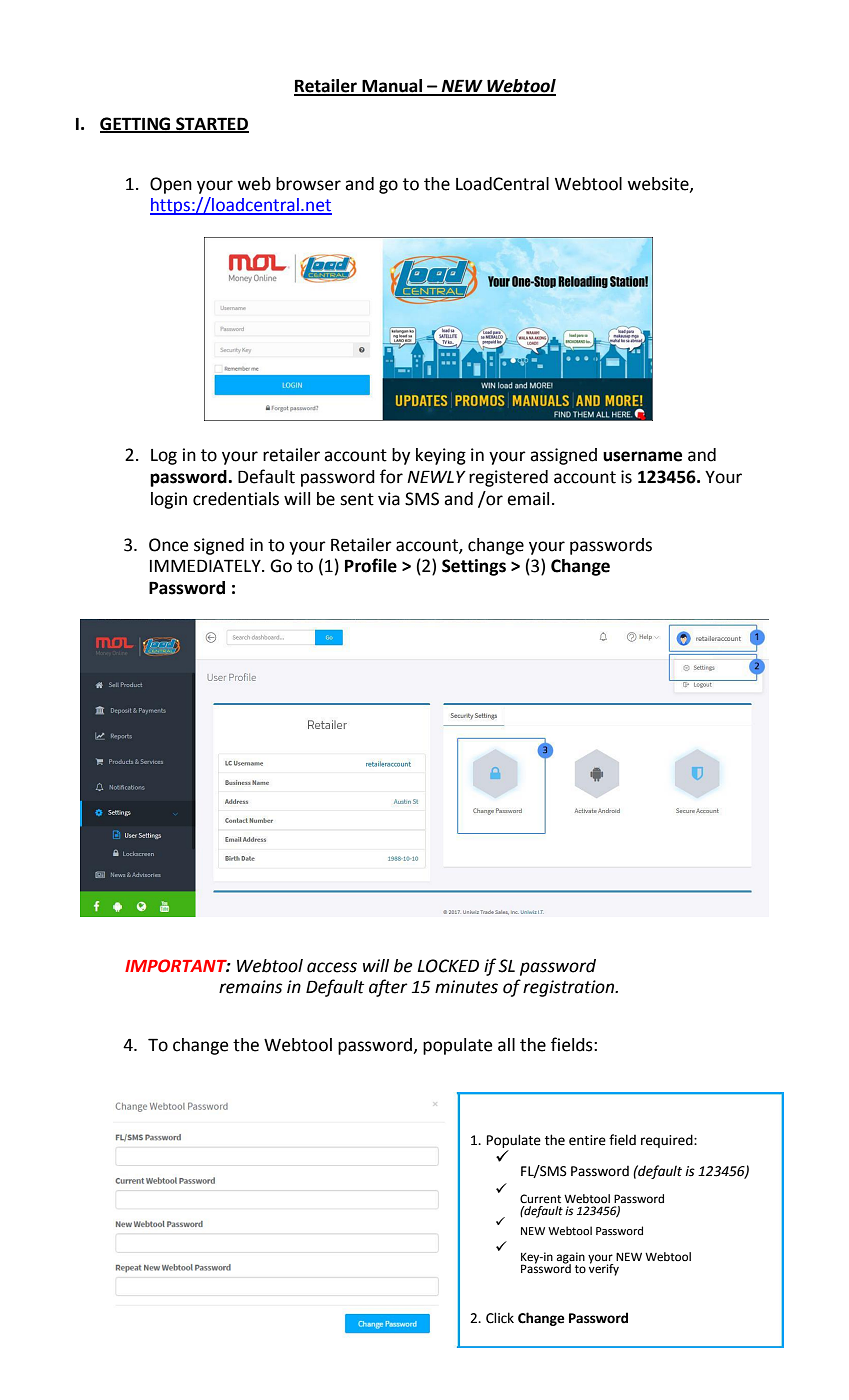 This document has height=1400, width=849. Describe the element at coordinates (540, 1198) in the document. I see `Current` at that location.
